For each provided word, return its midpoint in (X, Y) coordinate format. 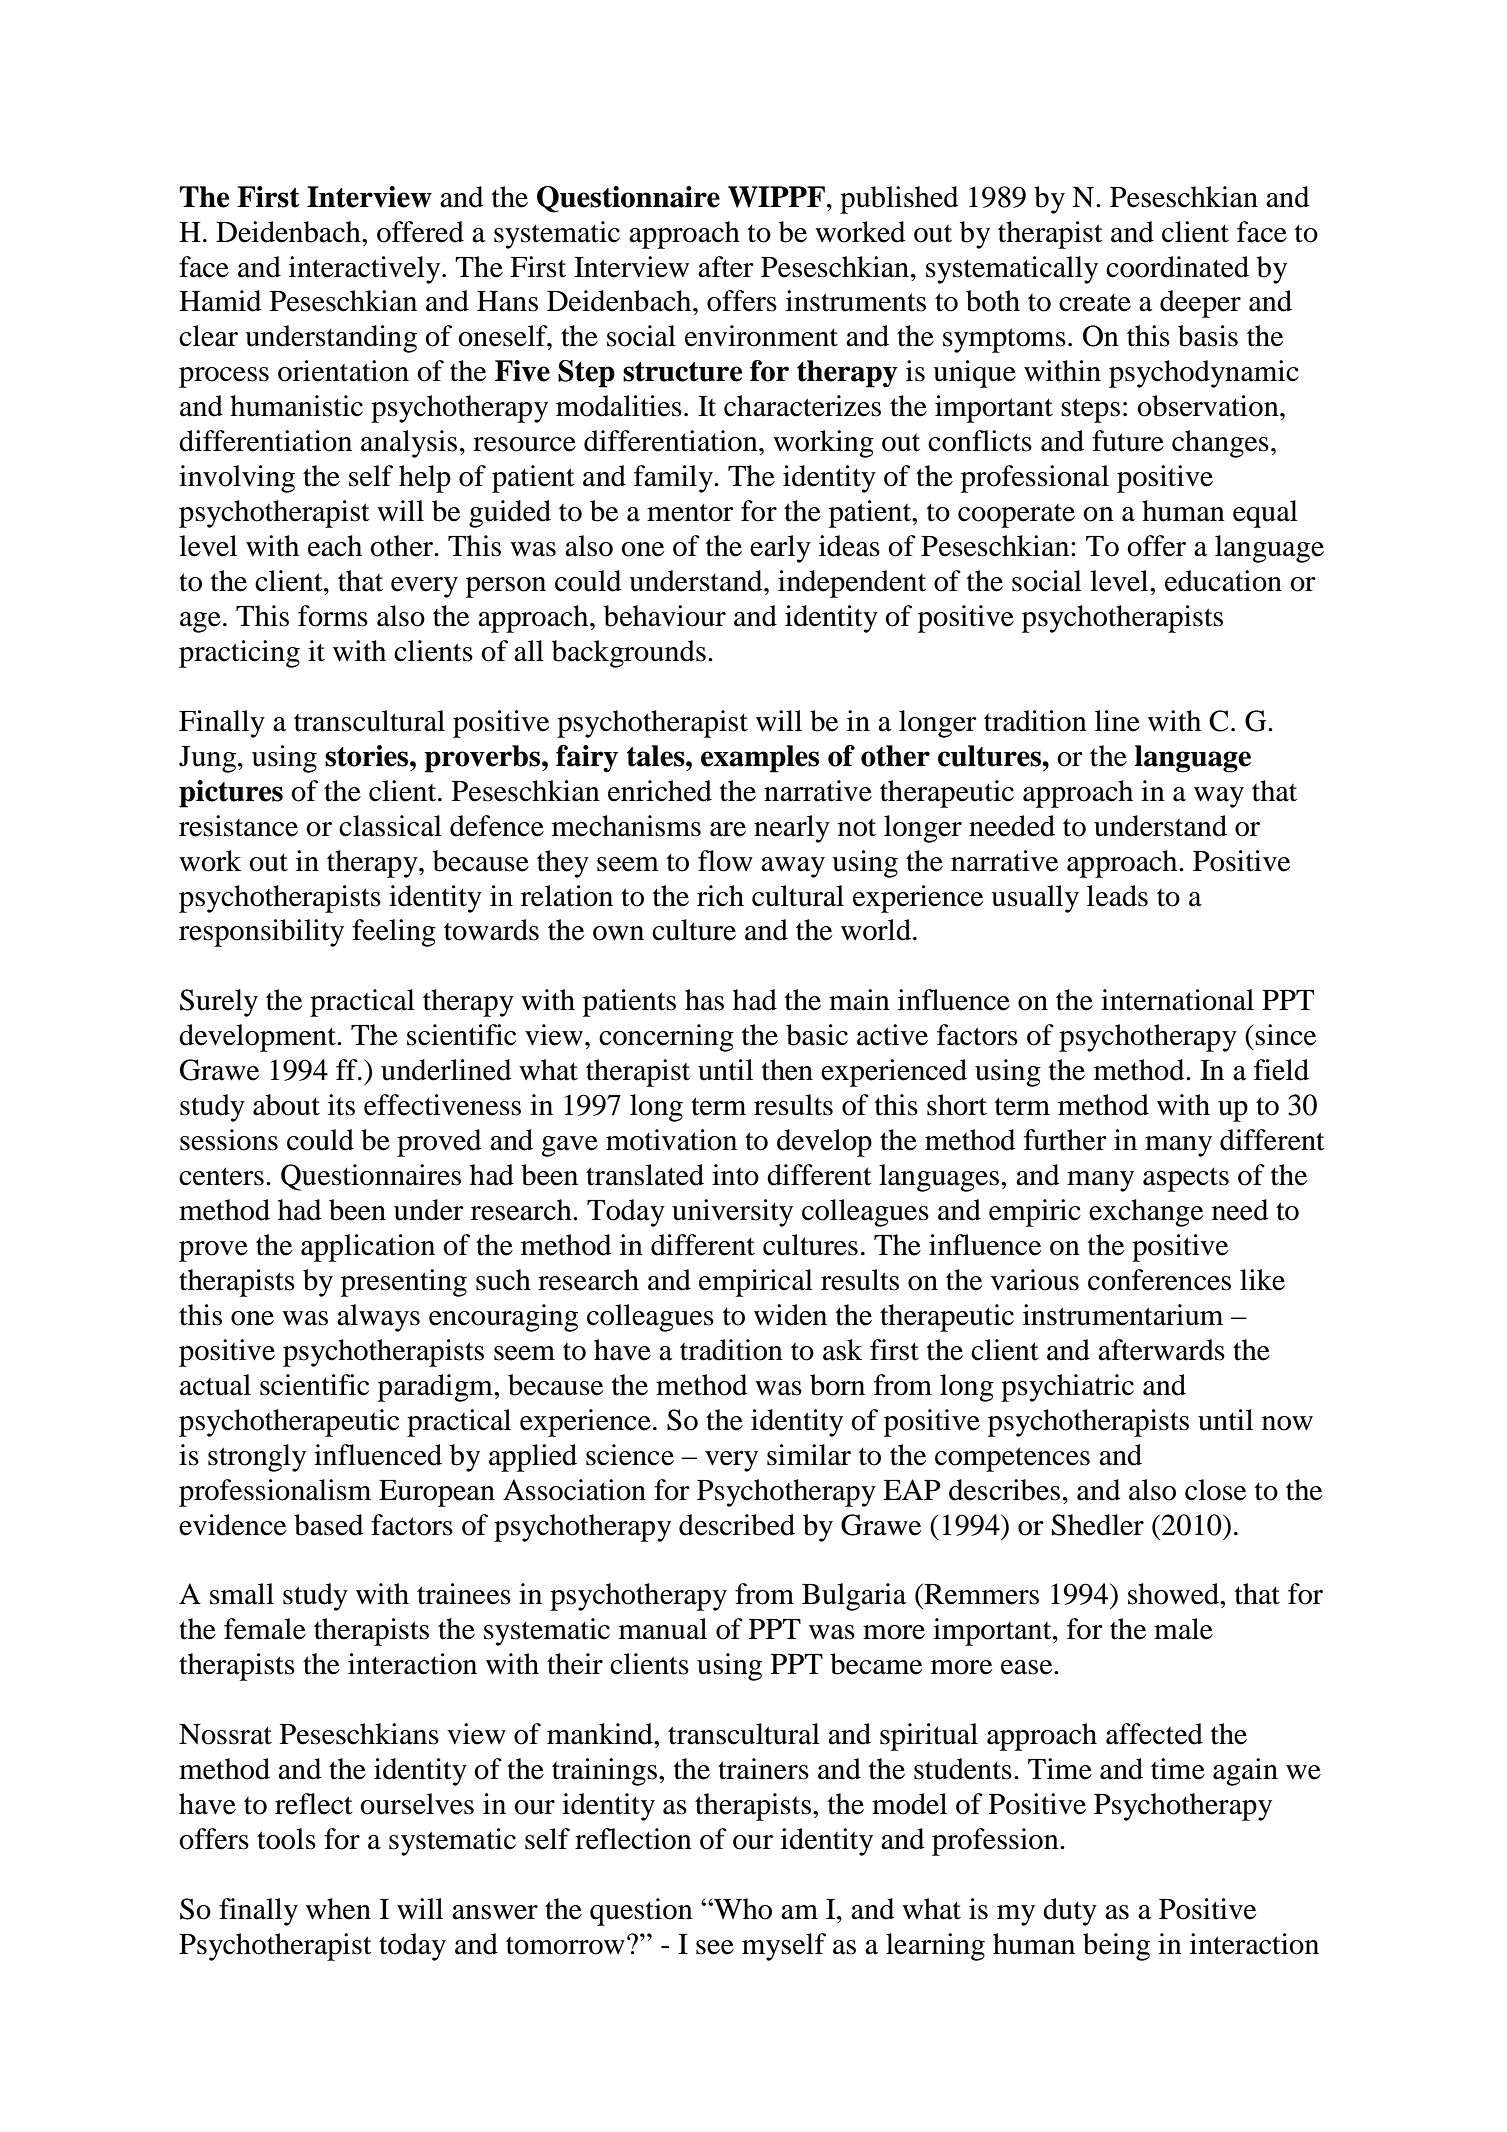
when (338, 1909)
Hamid (220, 301)
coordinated (1177, 267)
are (728, 829)
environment (761, 336)
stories (368, 756)
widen (790, 1315)
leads (1117, 896)
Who (742, 1909)
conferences (1159, 1280)
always (378, 1318)
